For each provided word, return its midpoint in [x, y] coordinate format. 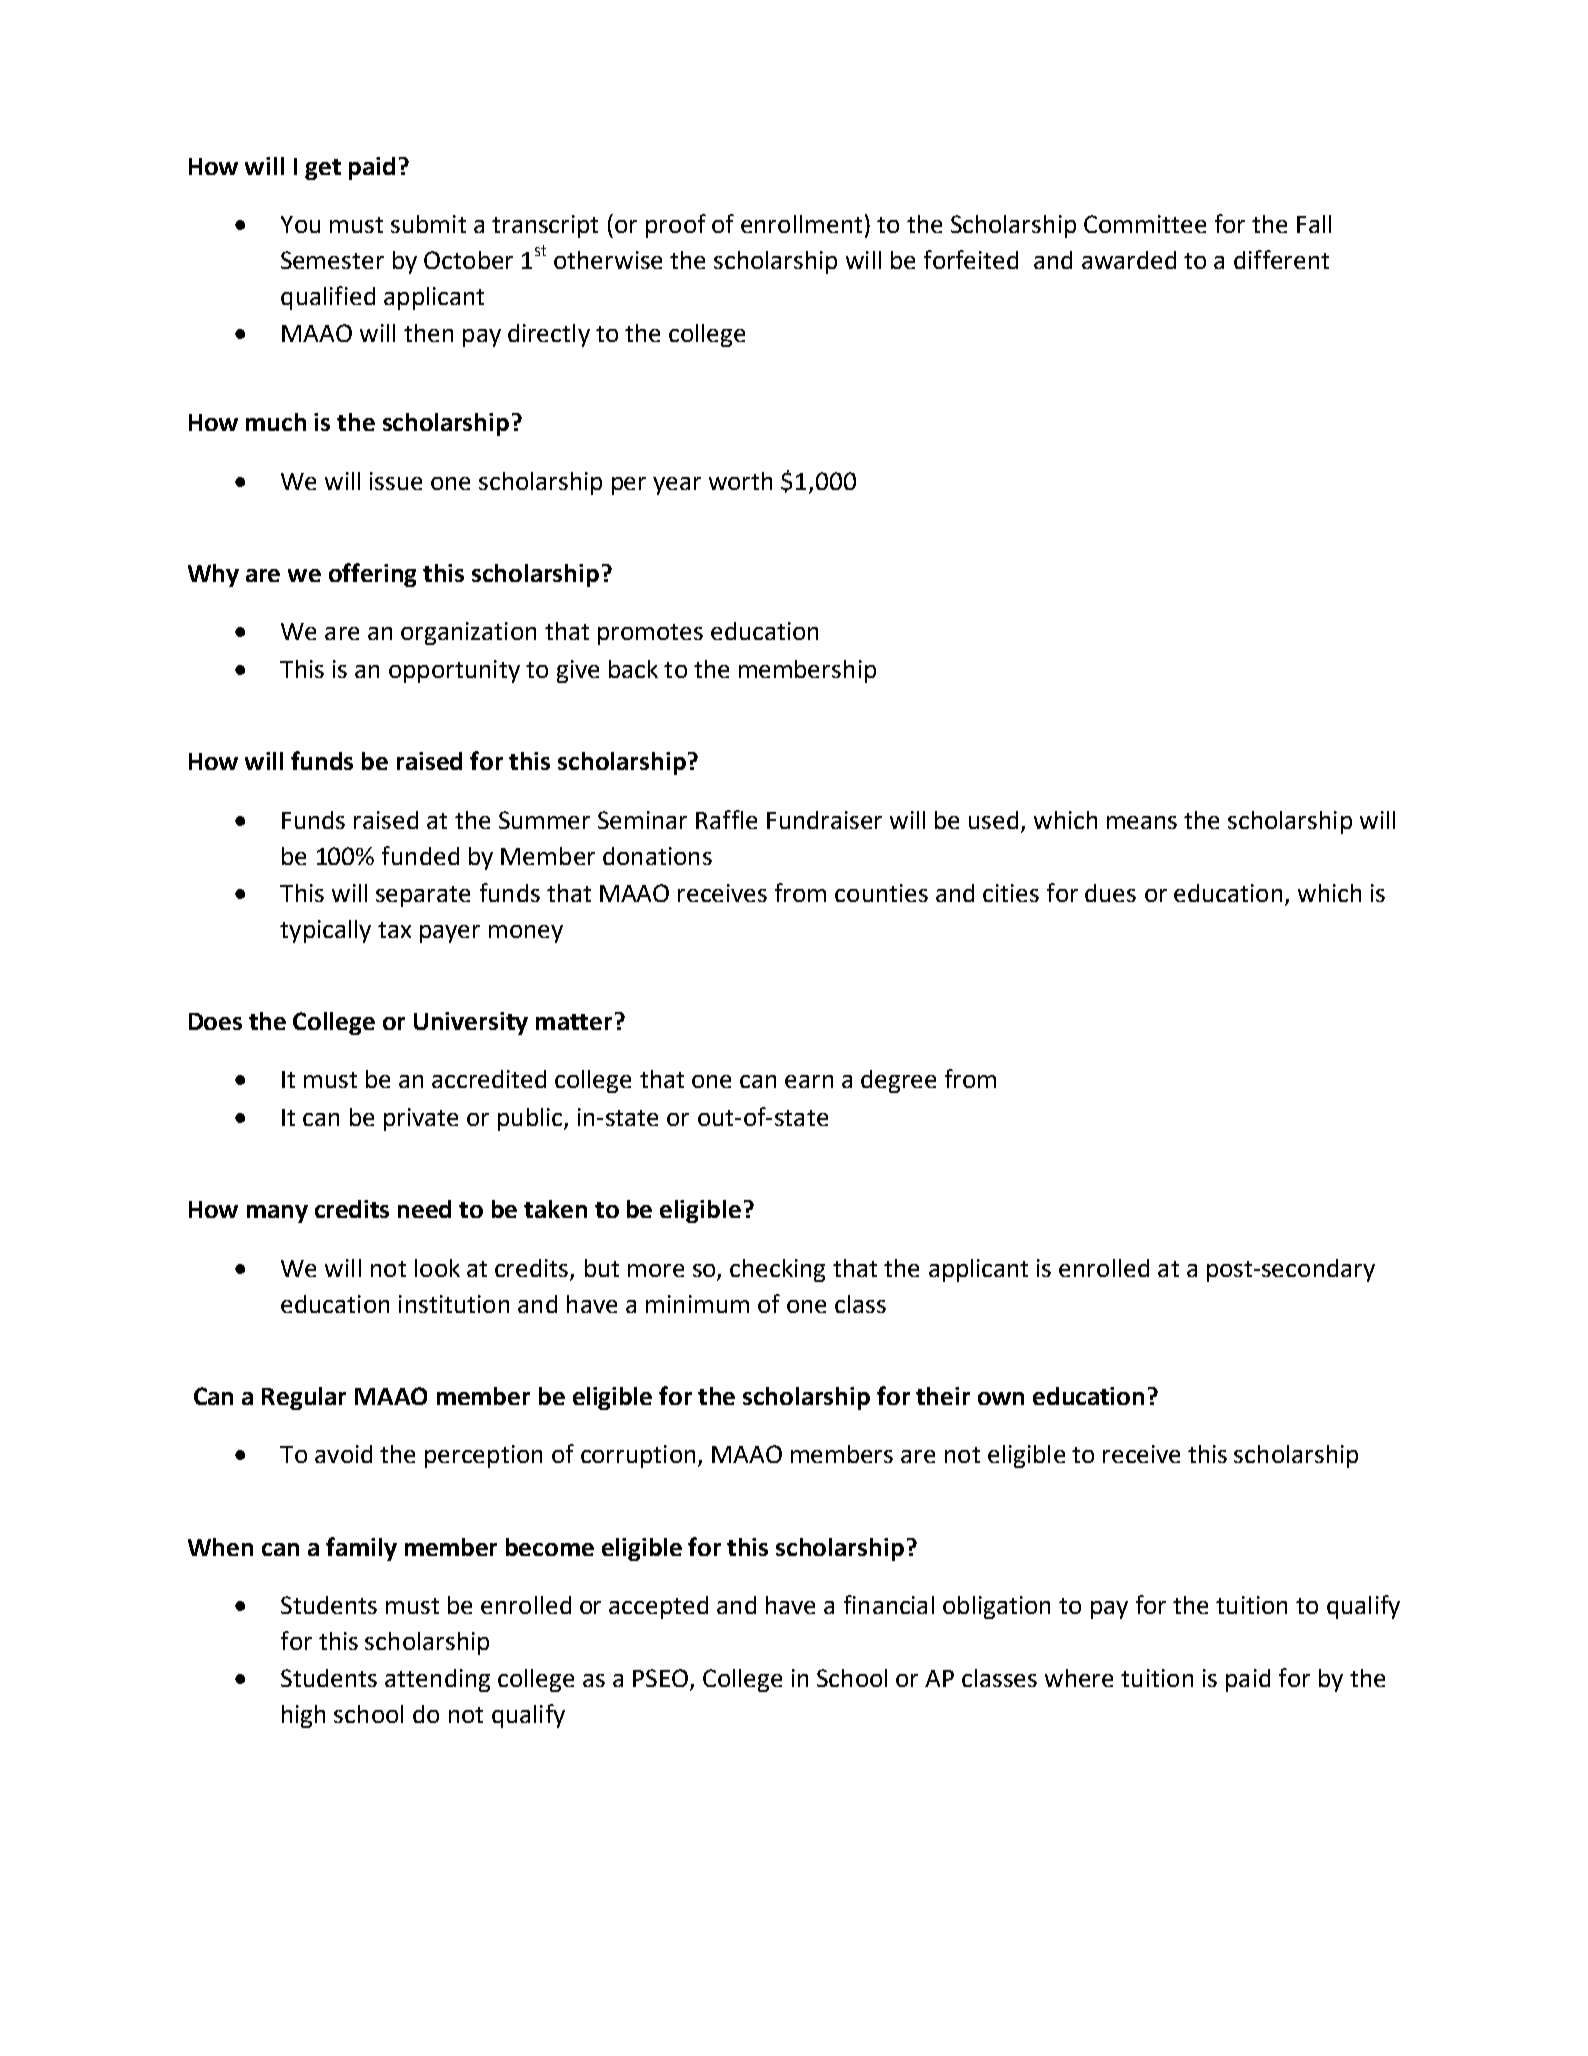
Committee [1145, 224]
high [303, 1716]
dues [1110, 893]
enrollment [801, 224]
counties [881, 893]
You [300, 224]
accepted [658, 1607]
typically [325, 931]
